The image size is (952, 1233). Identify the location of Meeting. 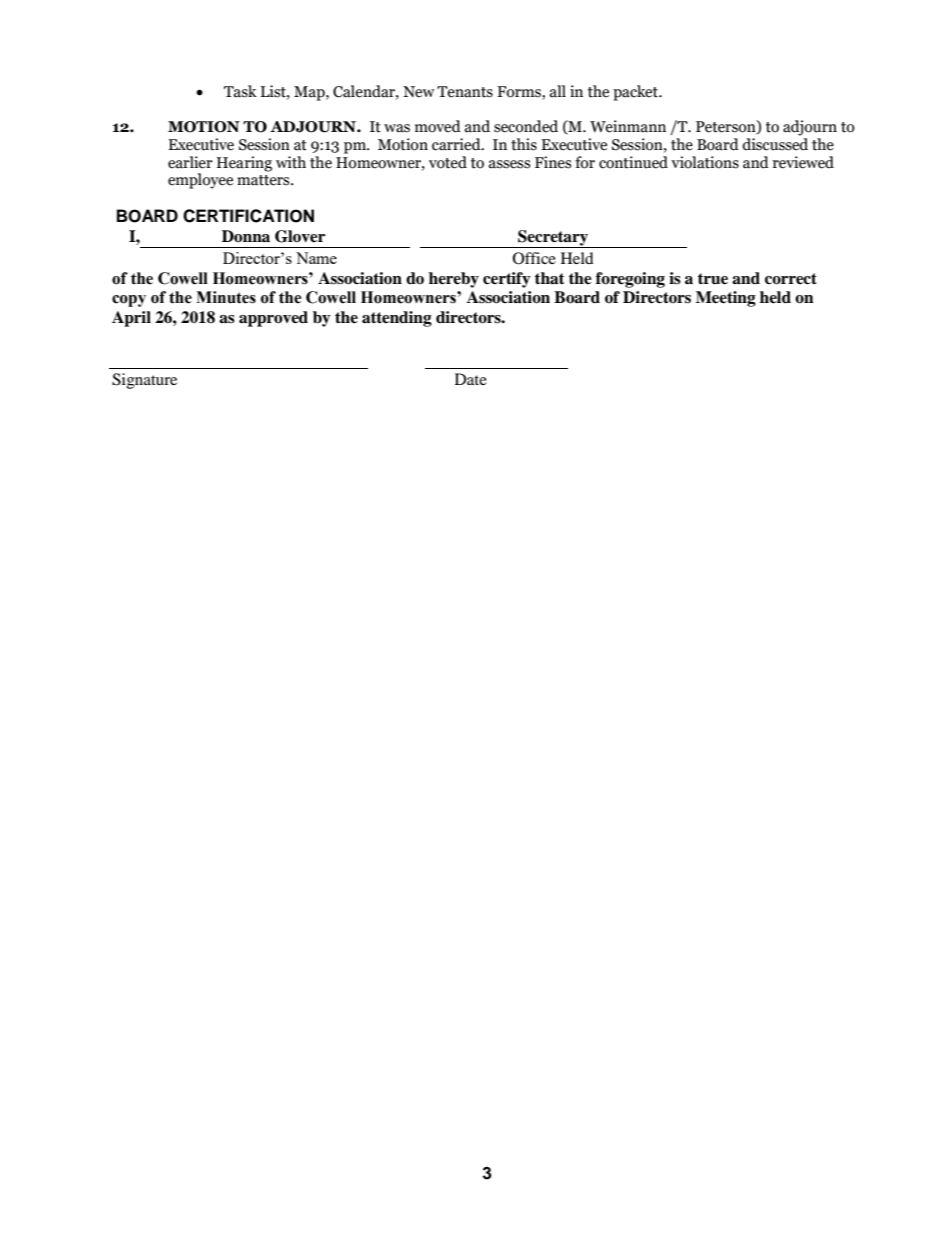
(726, 299).
